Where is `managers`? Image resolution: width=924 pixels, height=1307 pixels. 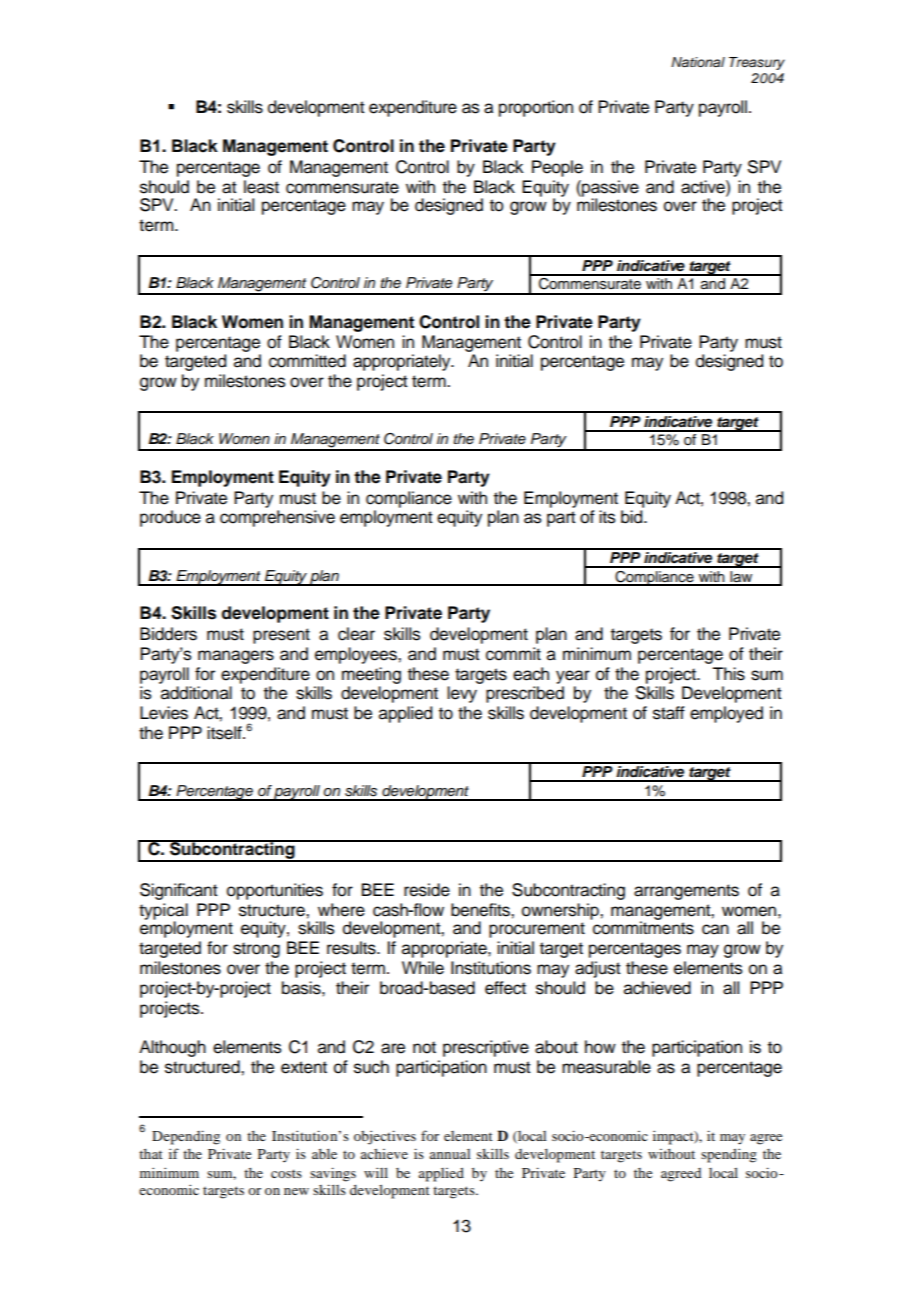
managers is located at coordinates (236, 657).
